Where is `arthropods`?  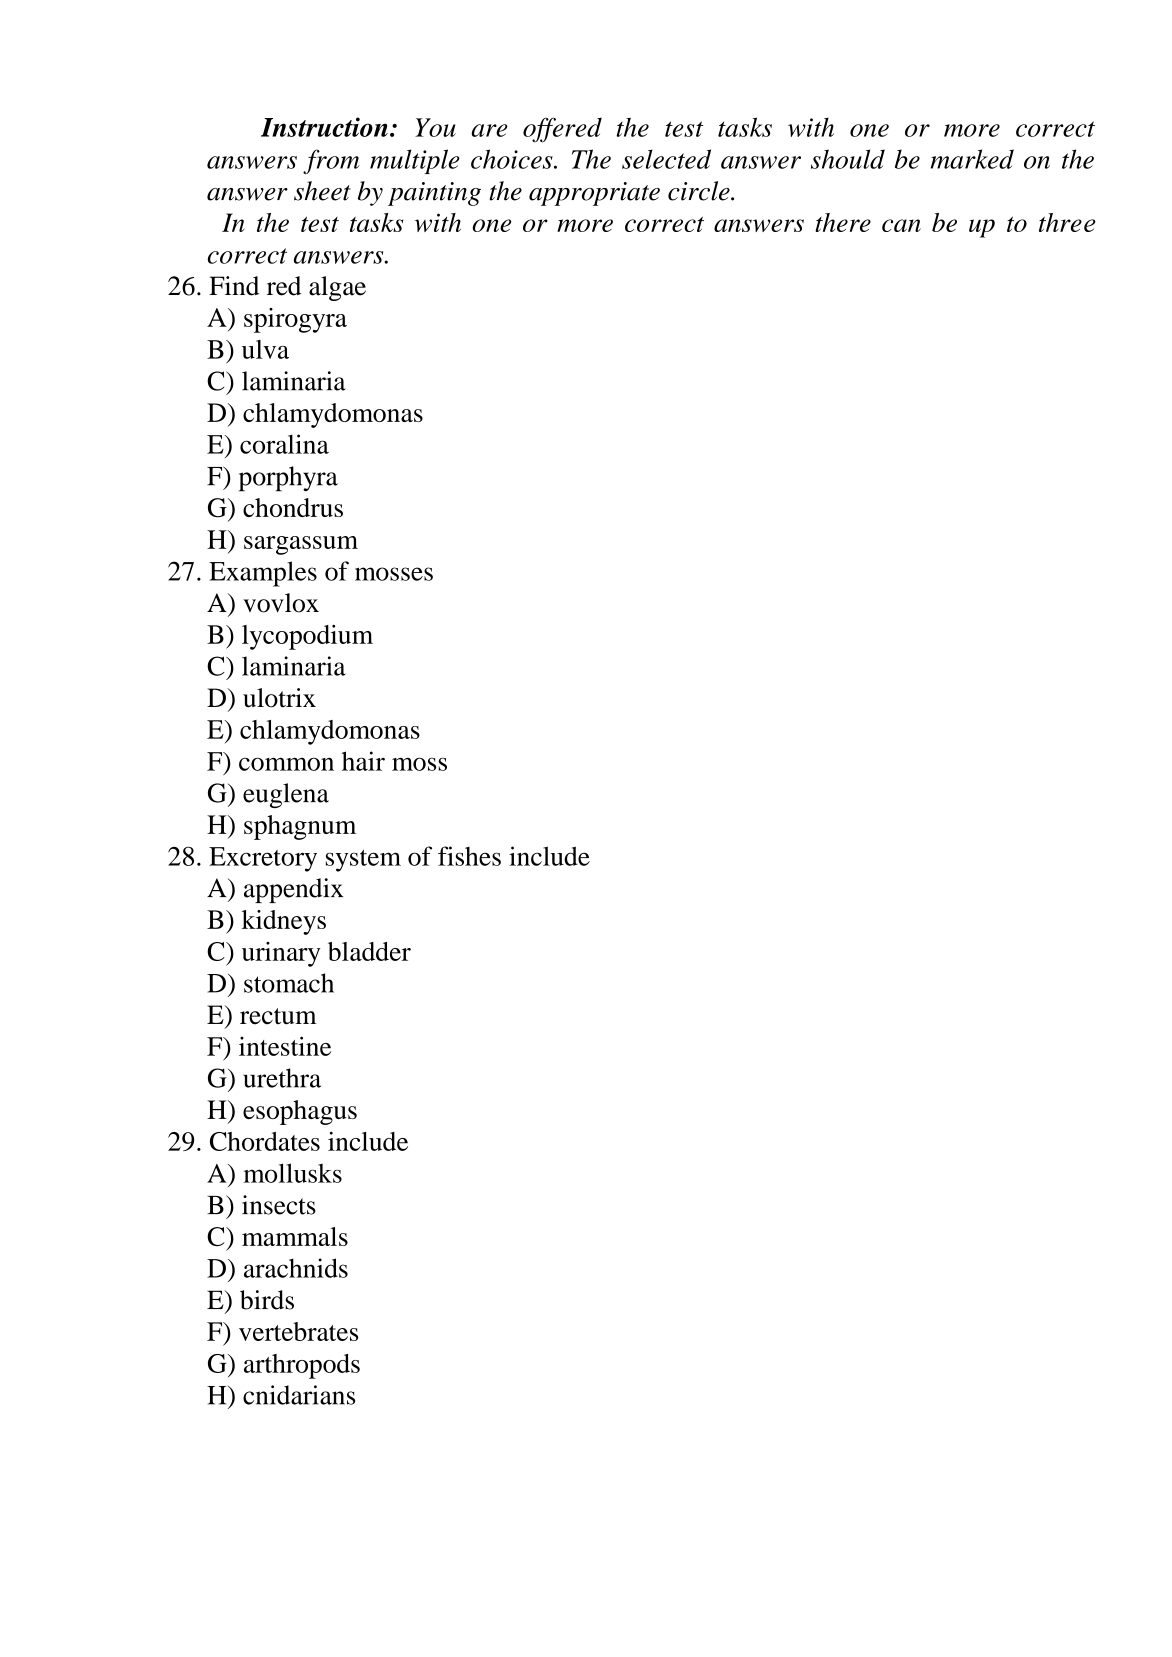 arthropods is located at coordinates (302, 1366).
